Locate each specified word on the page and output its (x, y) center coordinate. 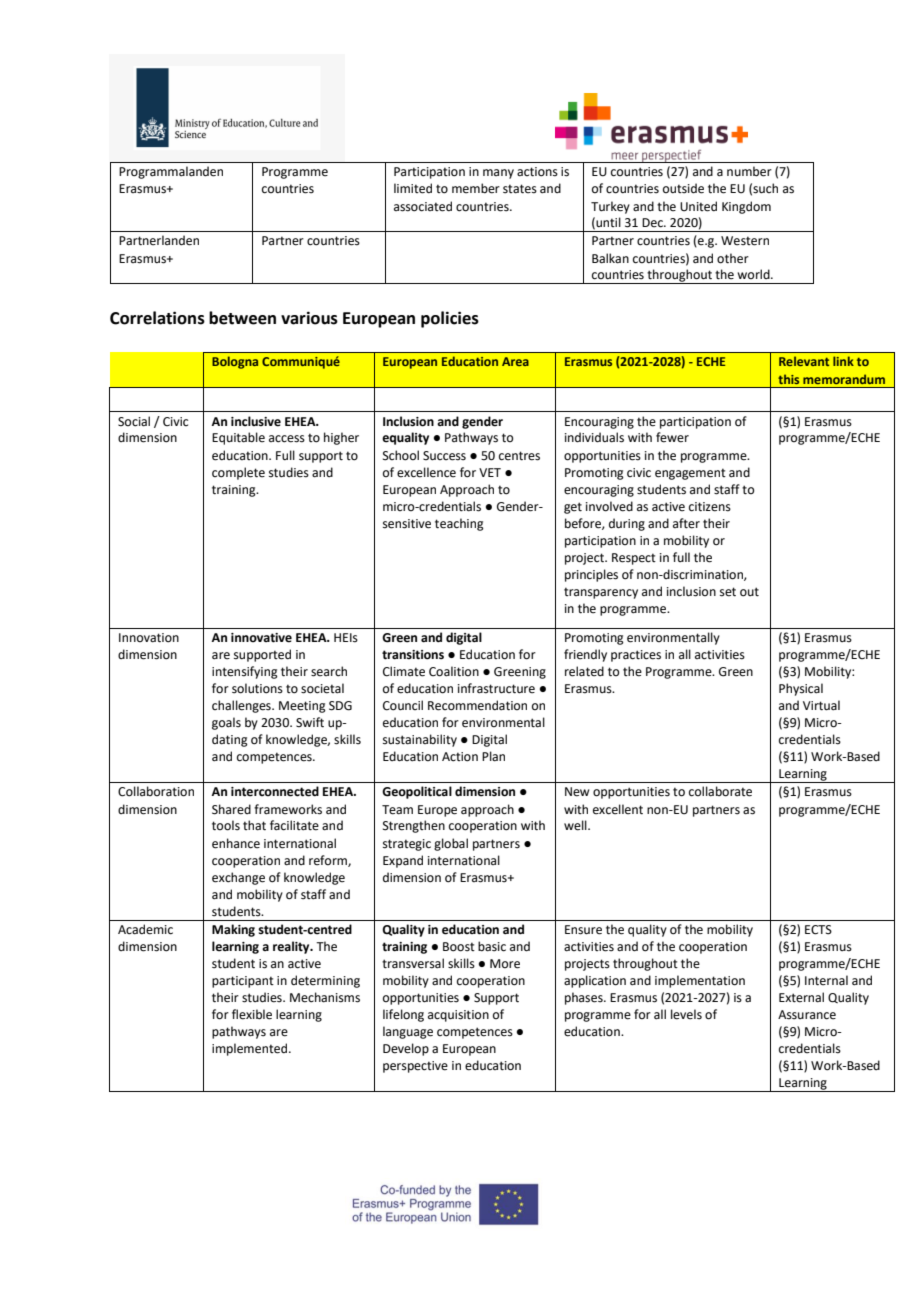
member (476, 188)
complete (238, 473)
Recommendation (477, 705)
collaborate (720, 791)
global (451, 844)
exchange (238, 878)
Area (515, 361)
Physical (801, 689)
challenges (242, 706)
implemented (251, 1049)
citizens (710, 507)
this (788, 379)
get (573, 508)
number (749, 171)
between (242, 318)
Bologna (235, 362)
